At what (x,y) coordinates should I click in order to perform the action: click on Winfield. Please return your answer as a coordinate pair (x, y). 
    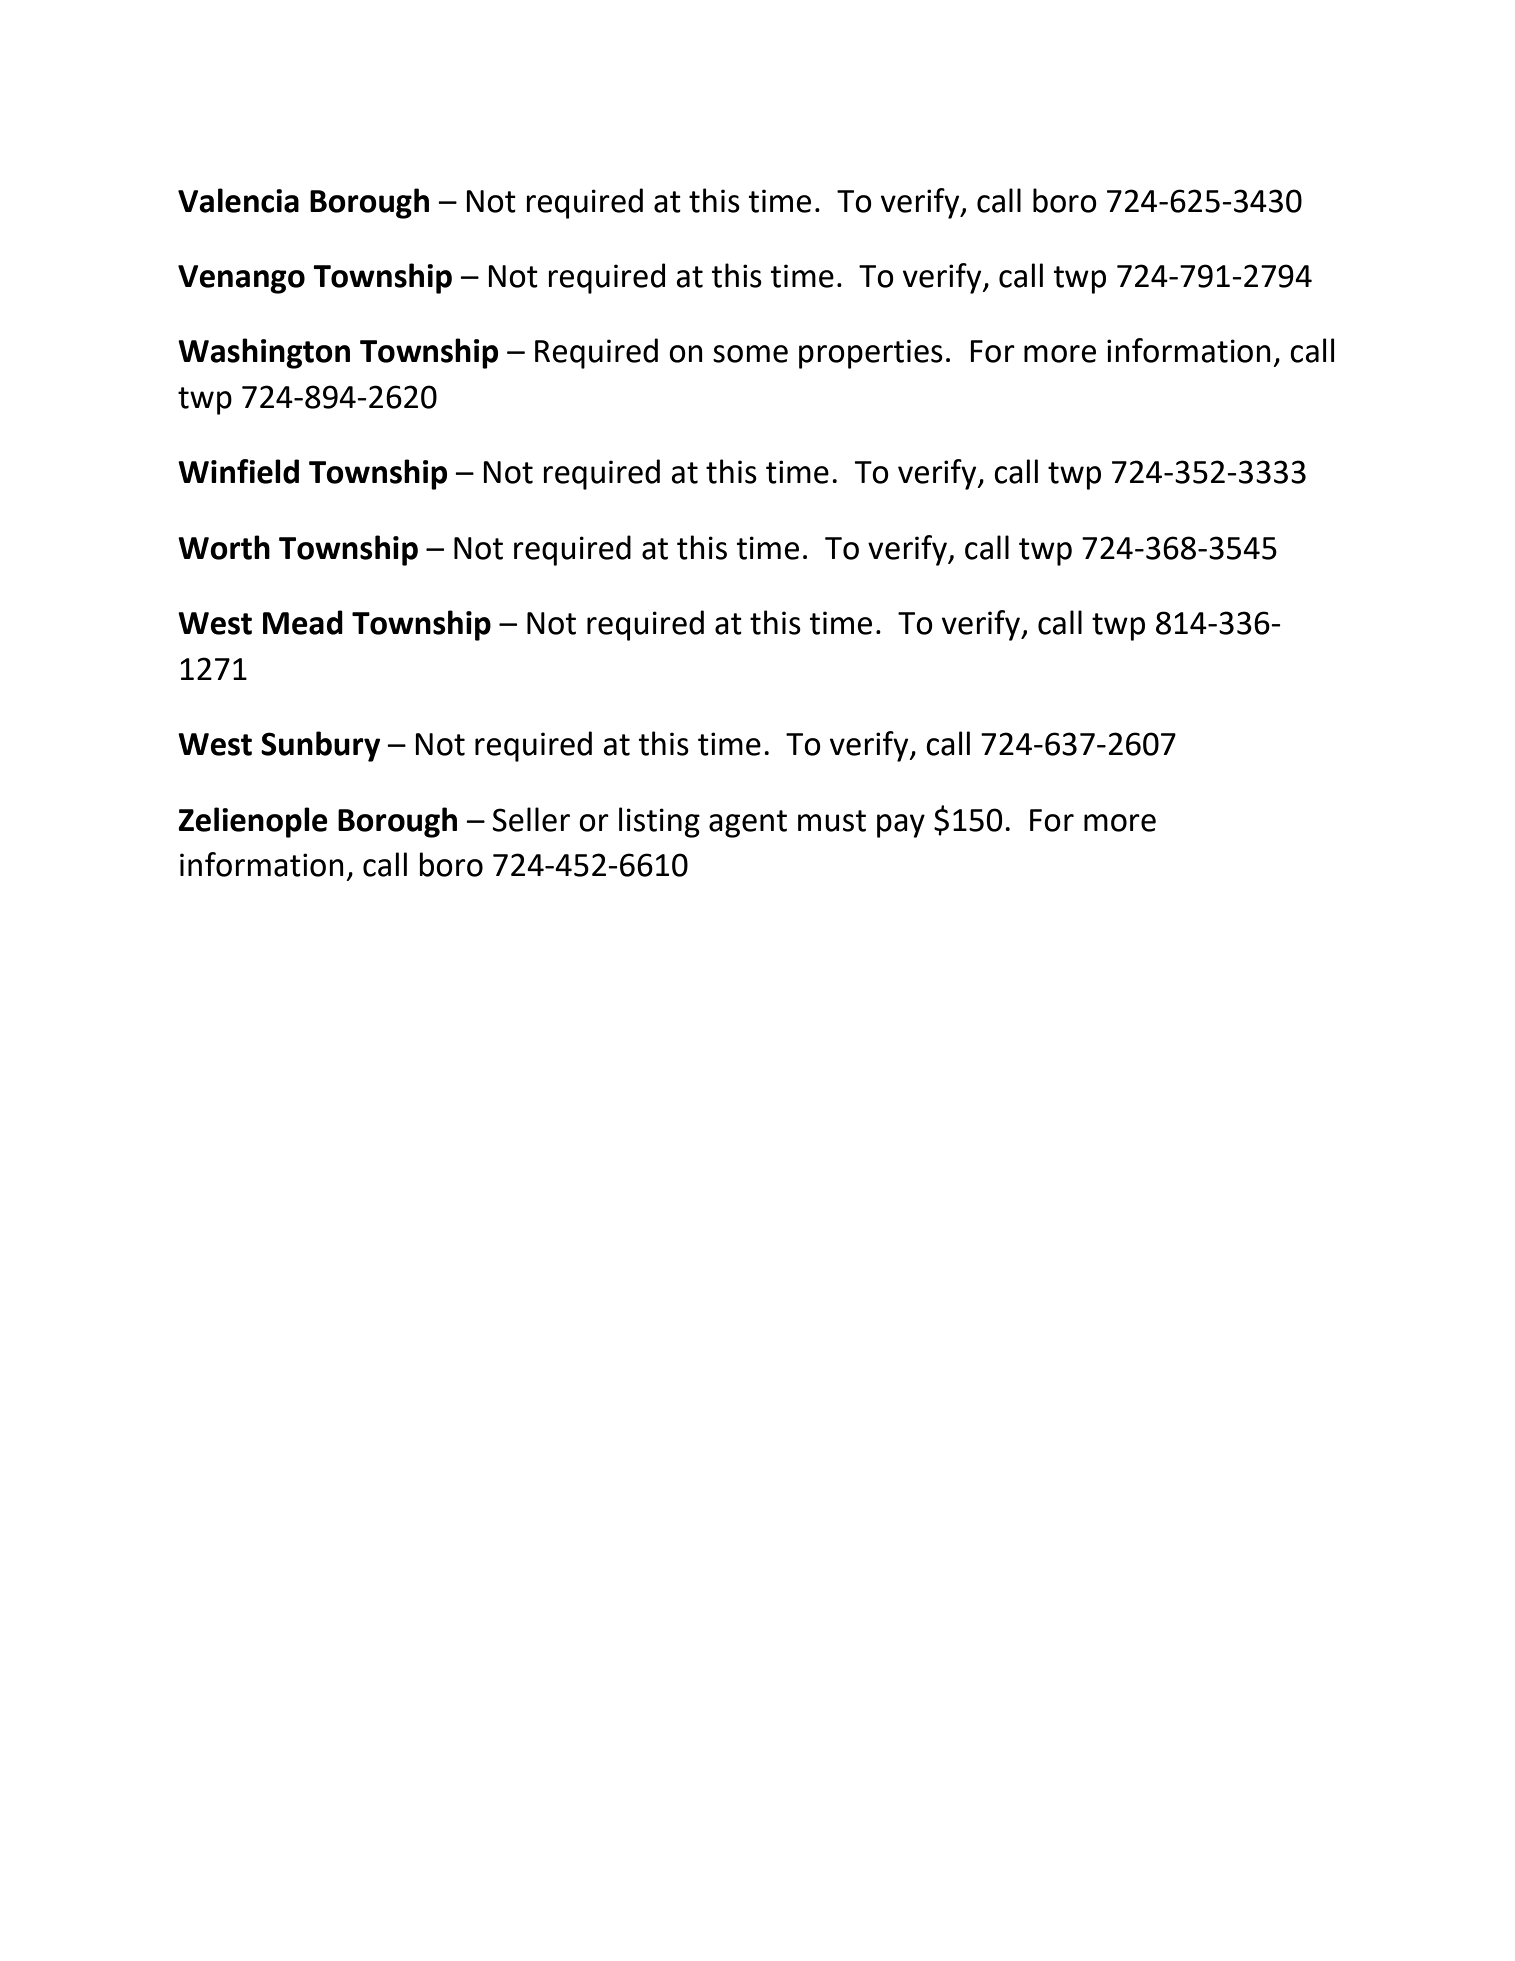
    Looking at the image, I should click on (238, 471).
